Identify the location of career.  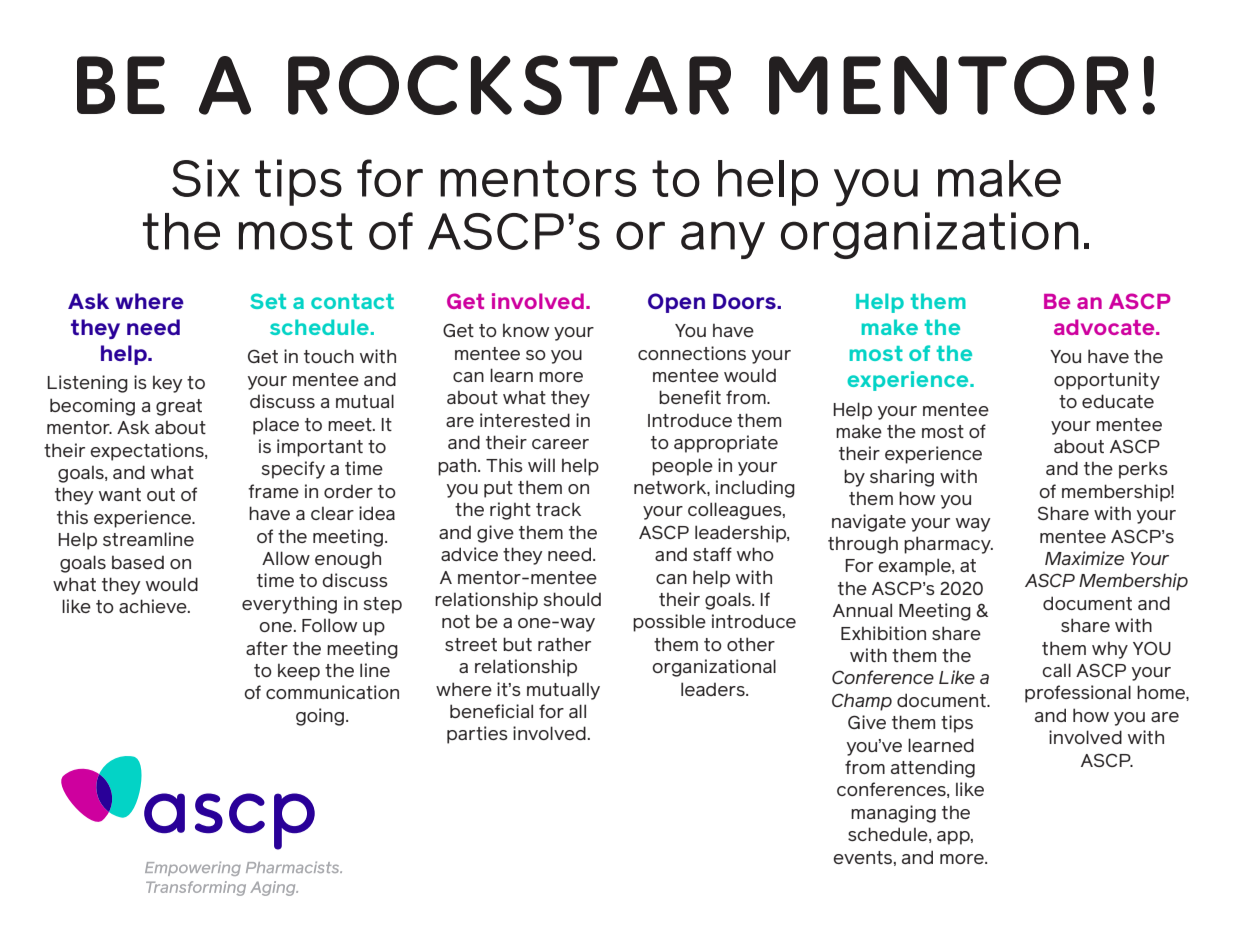
(560, 444).
